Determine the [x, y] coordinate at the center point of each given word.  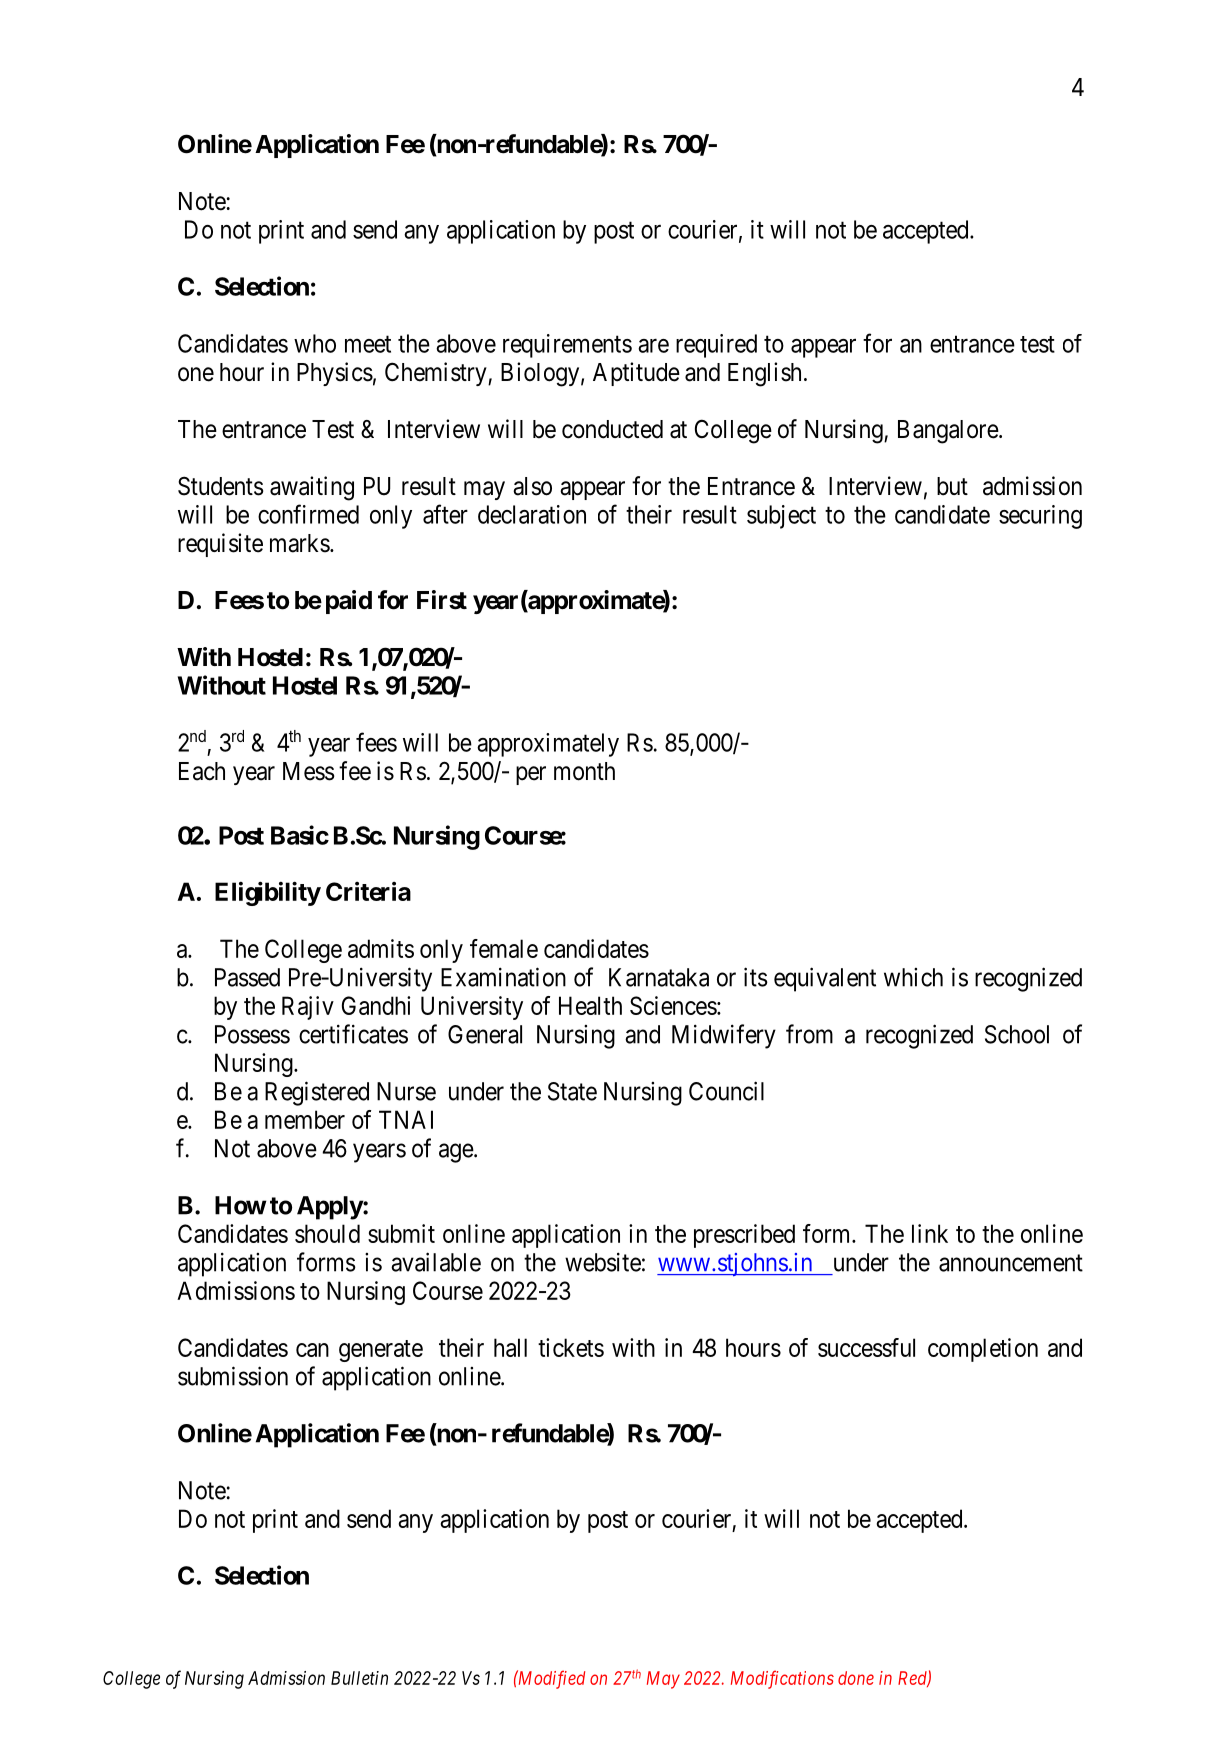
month [584, 771]
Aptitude [636, 374]
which [913, 977]
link [930, 1233]
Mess [309, 771]
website [603, 1262]
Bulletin [359, 1678]
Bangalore [949, 432]
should [327, 1233]
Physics [335, 374]
